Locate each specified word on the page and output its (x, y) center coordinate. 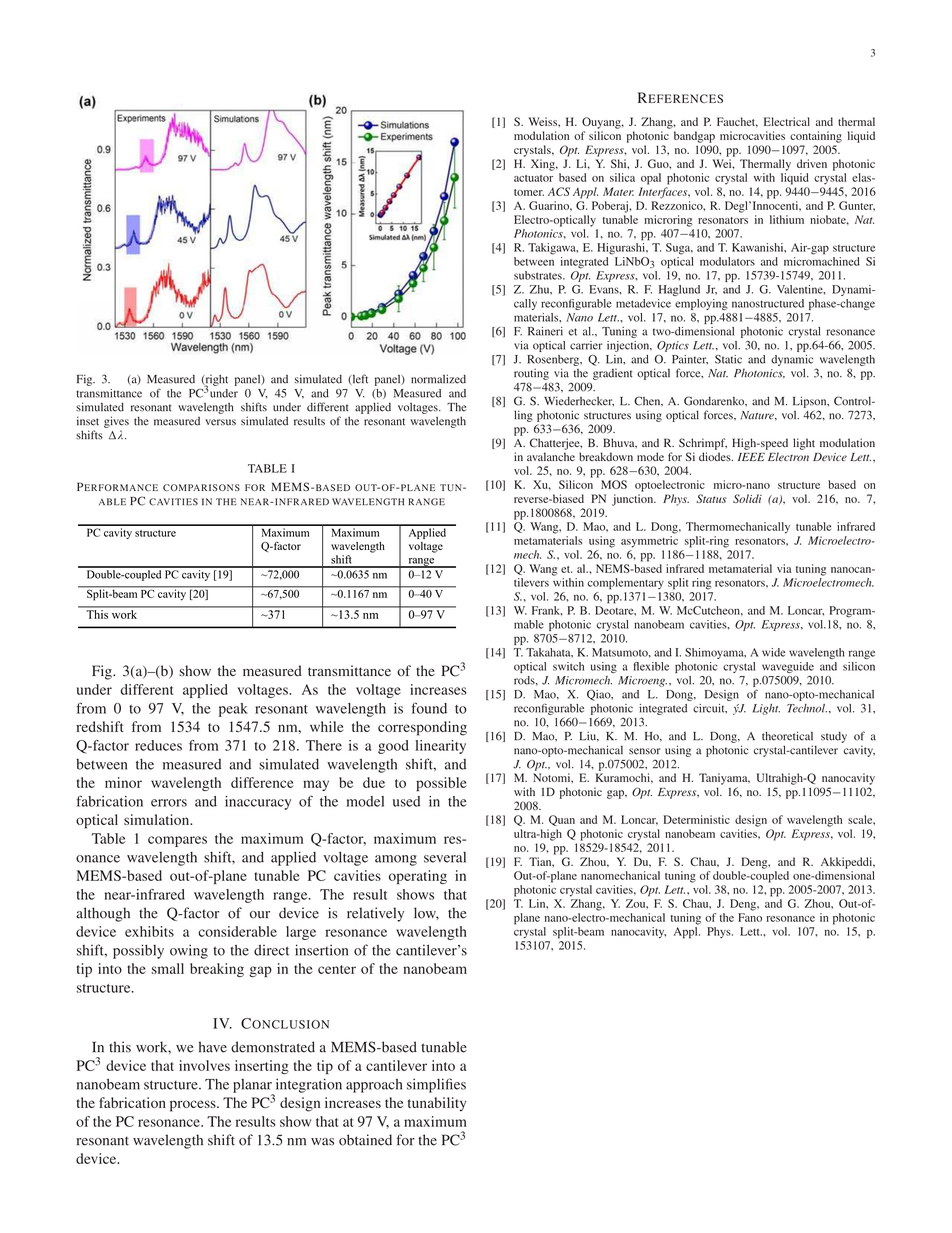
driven (812, 163)
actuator (533, 178)
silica (622, 177)
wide (773, 652)
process (194, 1106)
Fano (750, 917)
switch (568, 666)
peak (233, 710)
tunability (437, 1104)
